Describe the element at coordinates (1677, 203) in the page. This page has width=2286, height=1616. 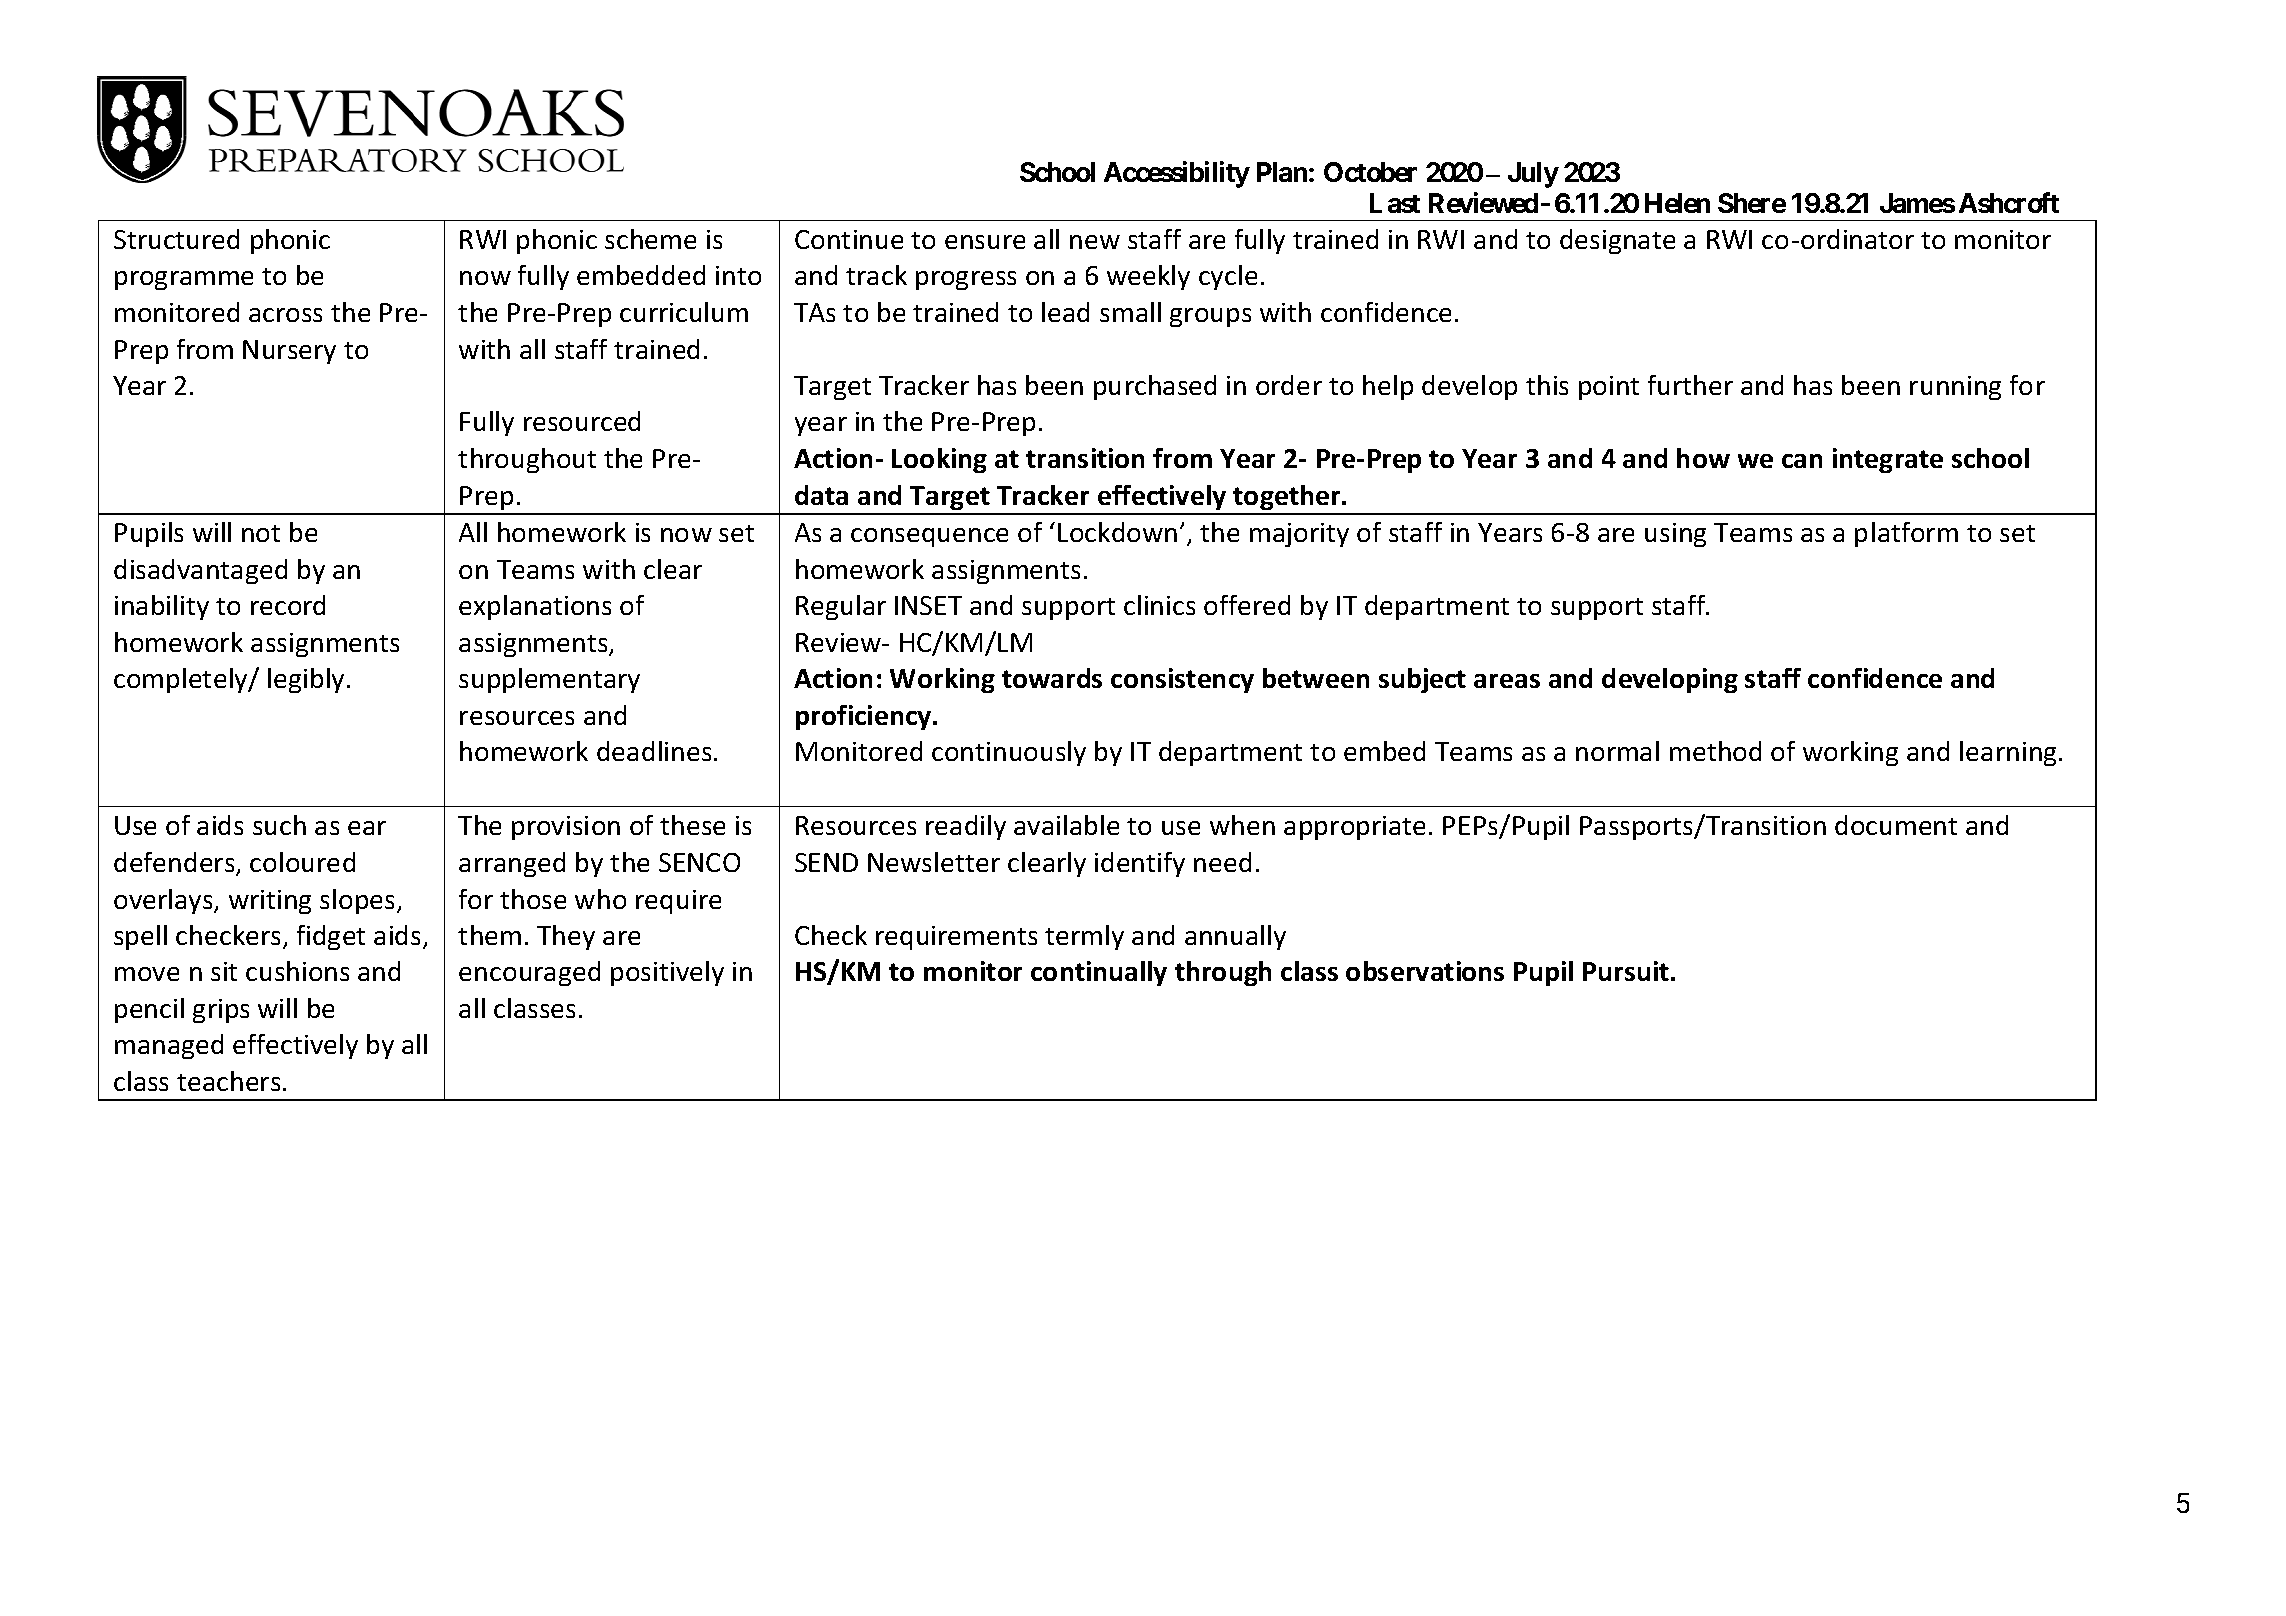
I see `Helen` at that location.
